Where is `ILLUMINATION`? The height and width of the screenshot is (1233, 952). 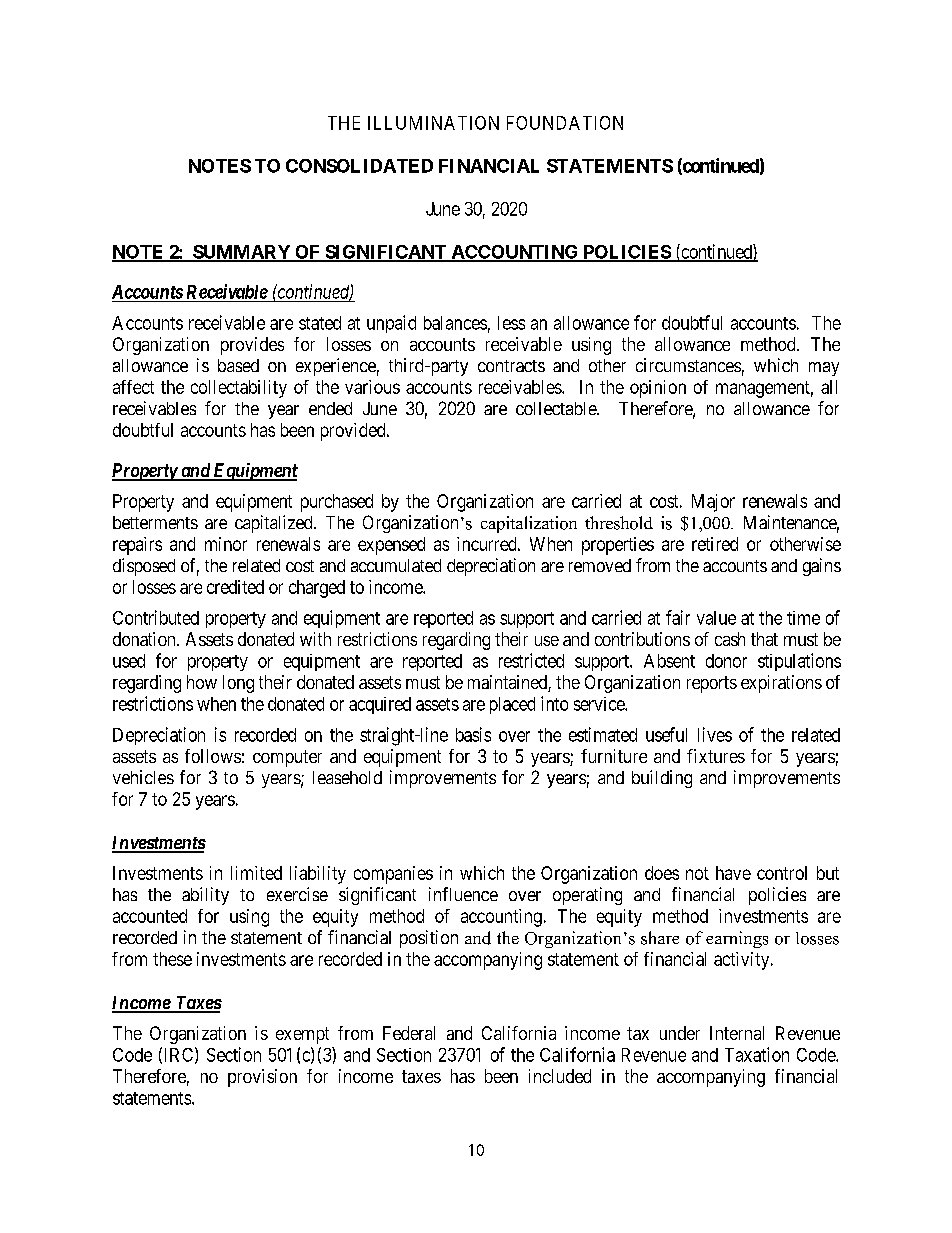
ILLUMINATION is located at coordinates (433, 123).
